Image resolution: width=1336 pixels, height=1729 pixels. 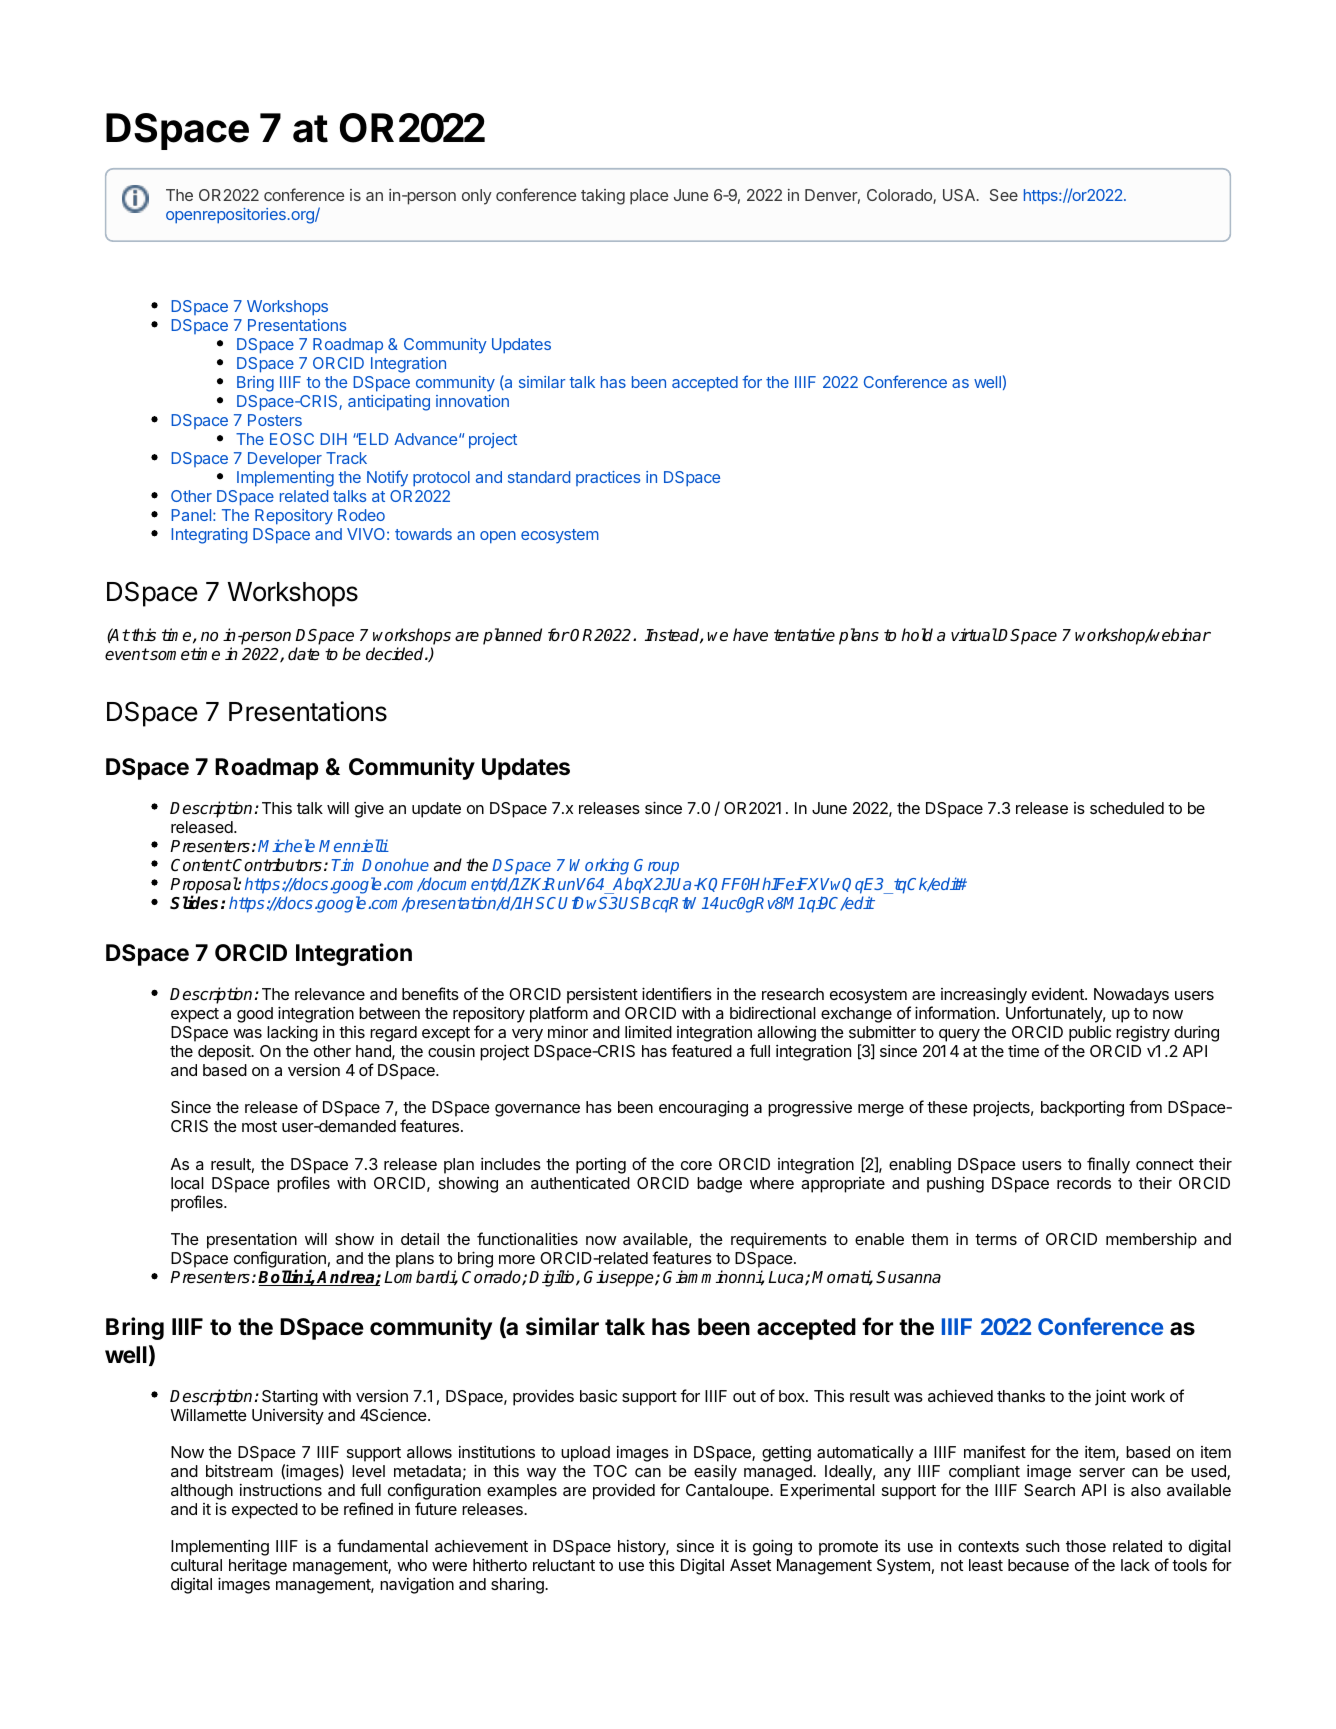 I want to click on only, so click(x=477, y=197).
